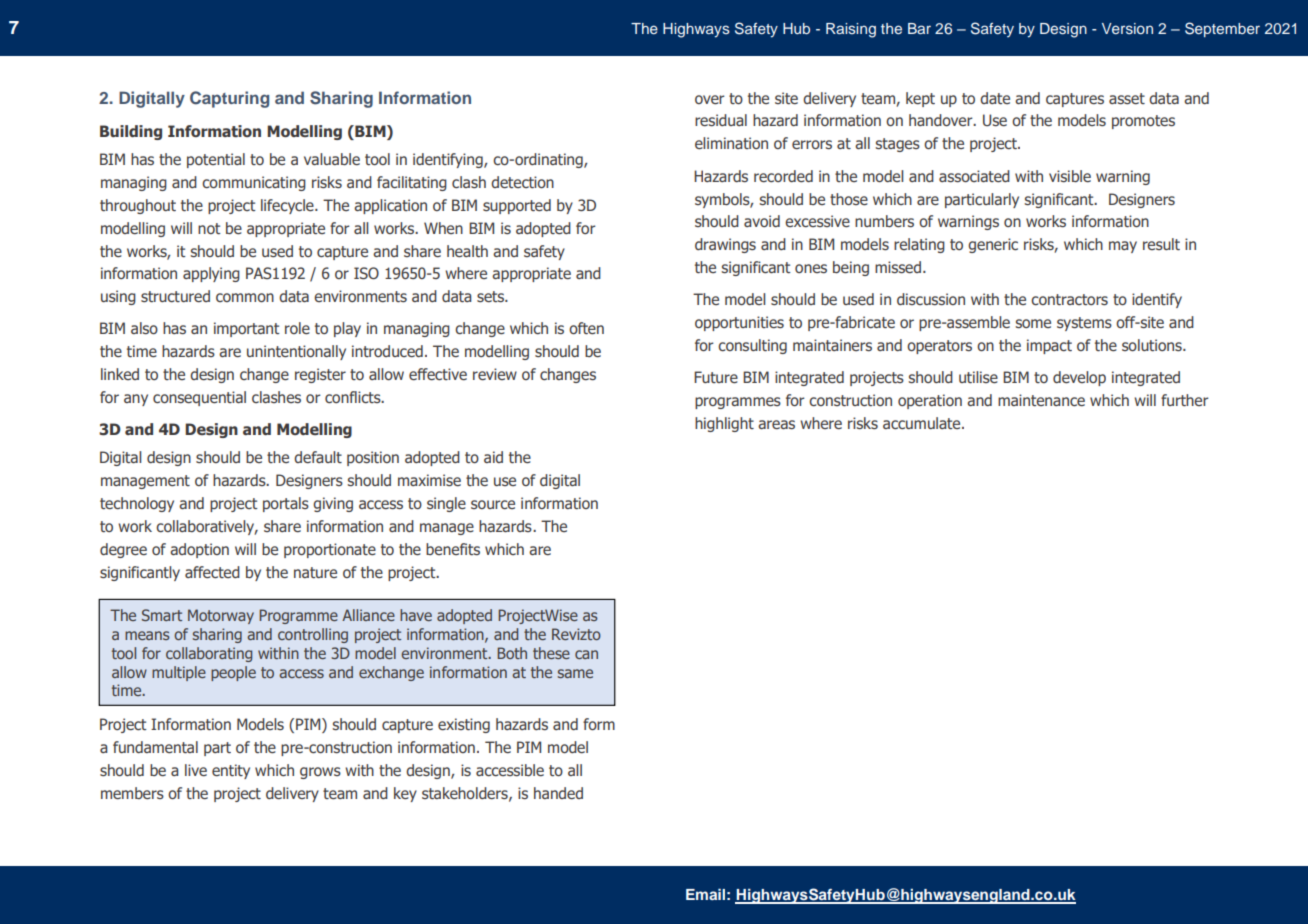 This document has width=1308, height=924. Describe the element at coordinates (1041, 400) in the document. I see `maintenance` at that location.
